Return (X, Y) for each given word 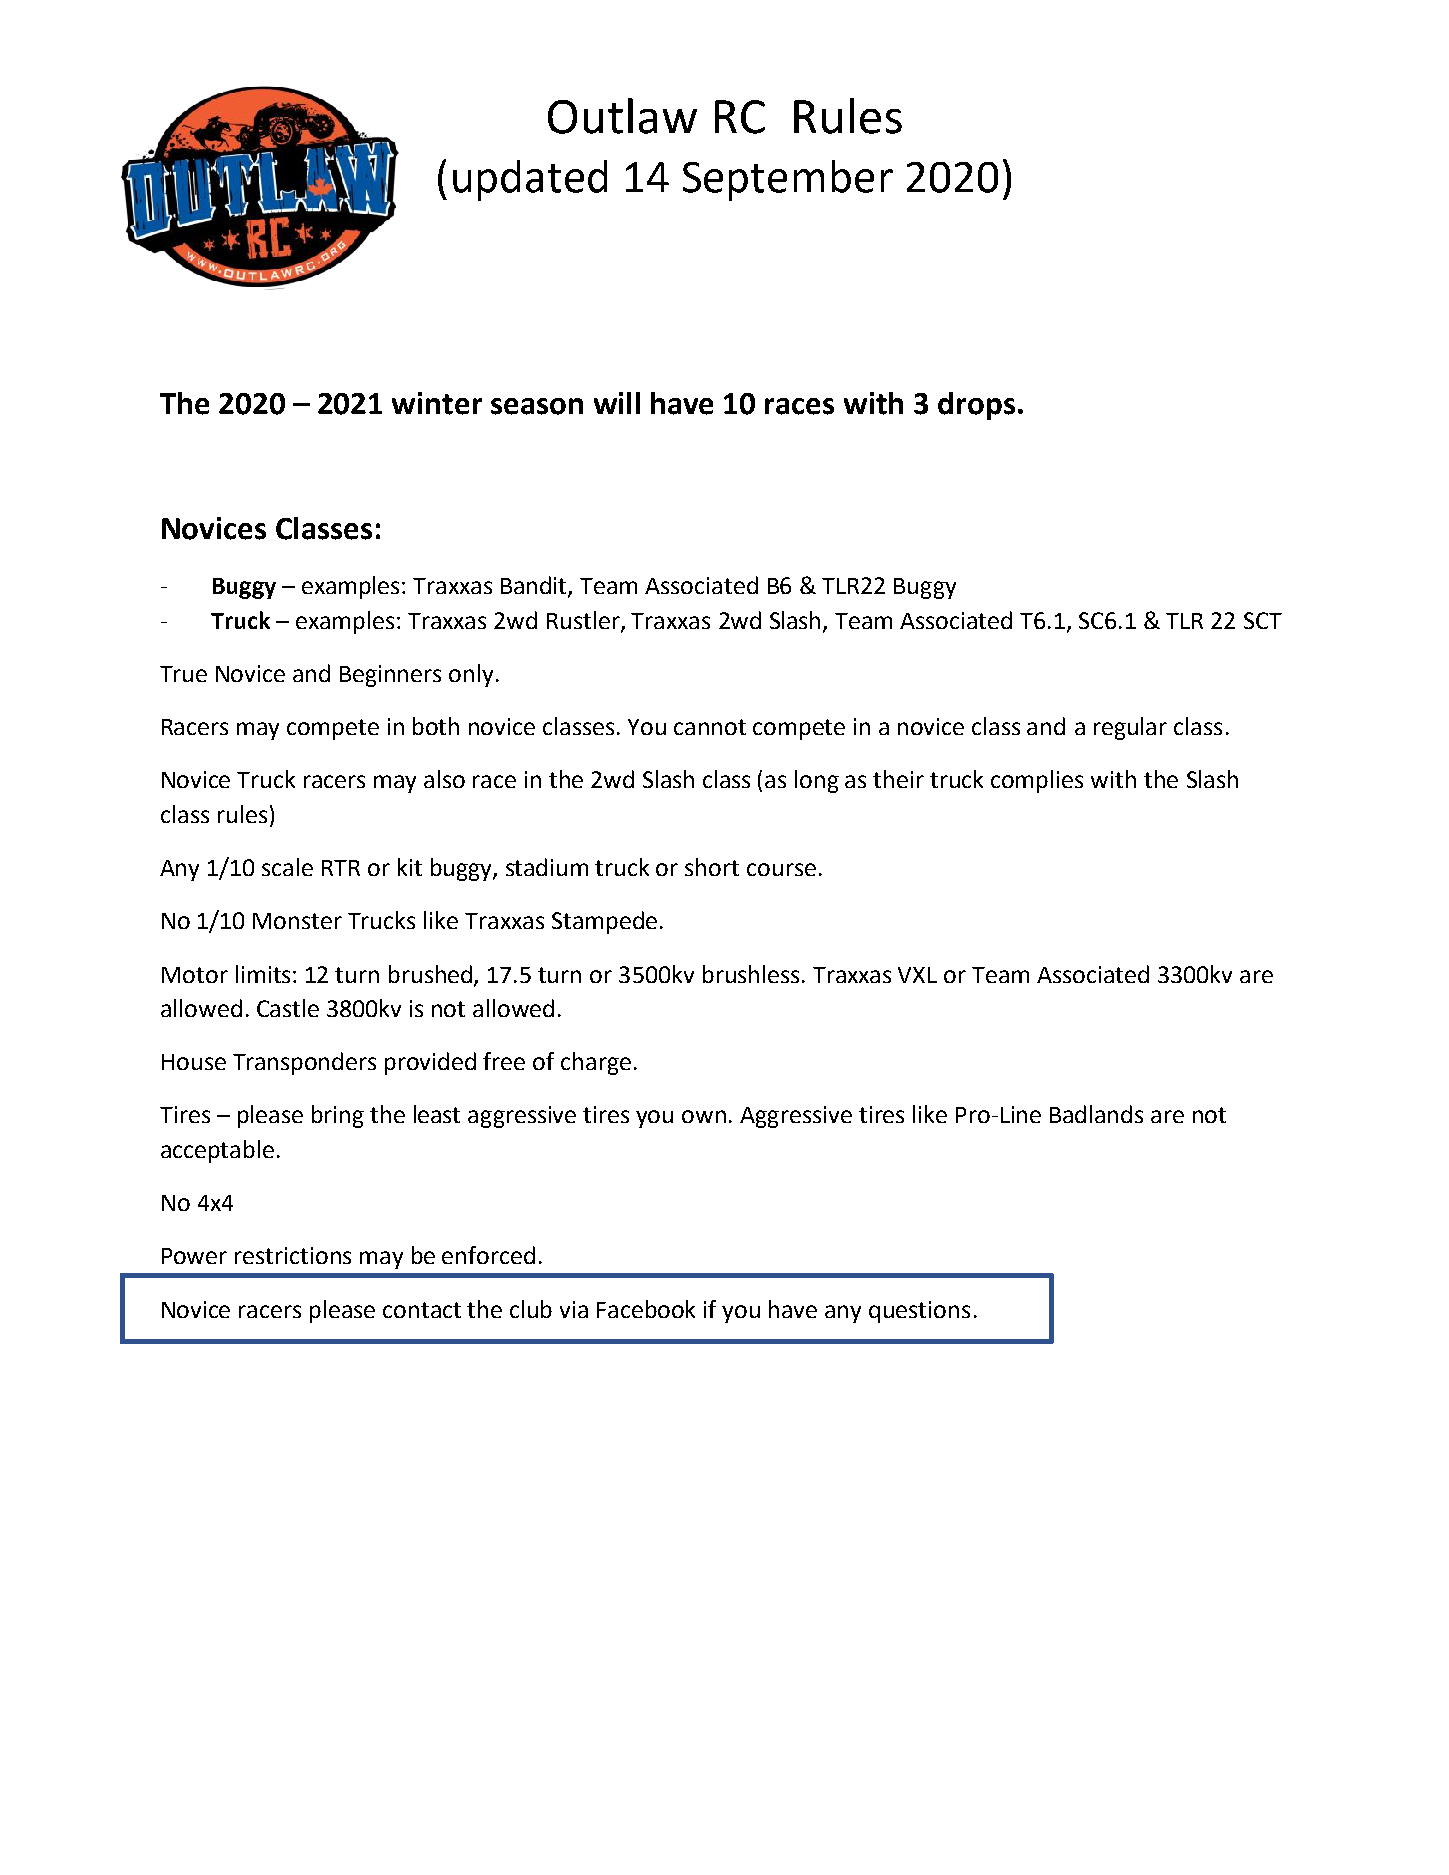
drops (976, 406)
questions (919, 1312)
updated (530, 180)
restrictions (293, 1255)
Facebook (646, 1309)
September (788, 180)
